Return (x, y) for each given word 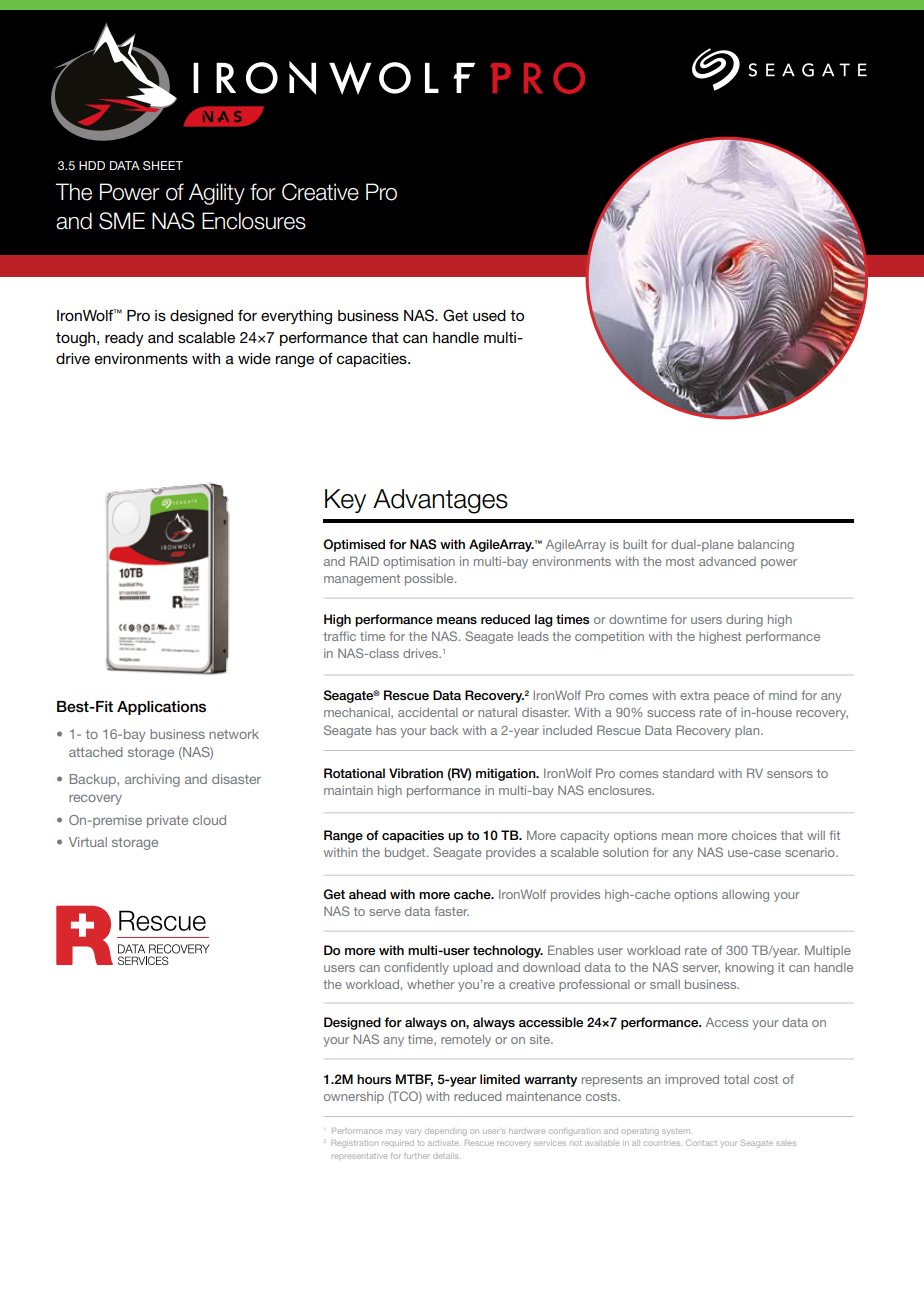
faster (451, 911)
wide (254, 358)
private (167, 821)
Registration (354, 1144)
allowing (745, 895)
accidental (428, 712)
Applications (161, 708)
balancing (766, 546)
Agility (217, 194)
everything (296, 317)
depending (446, 1132)
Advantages (440, 501)
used (489, 315)
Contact (701, 1143)
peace (731, 698)
